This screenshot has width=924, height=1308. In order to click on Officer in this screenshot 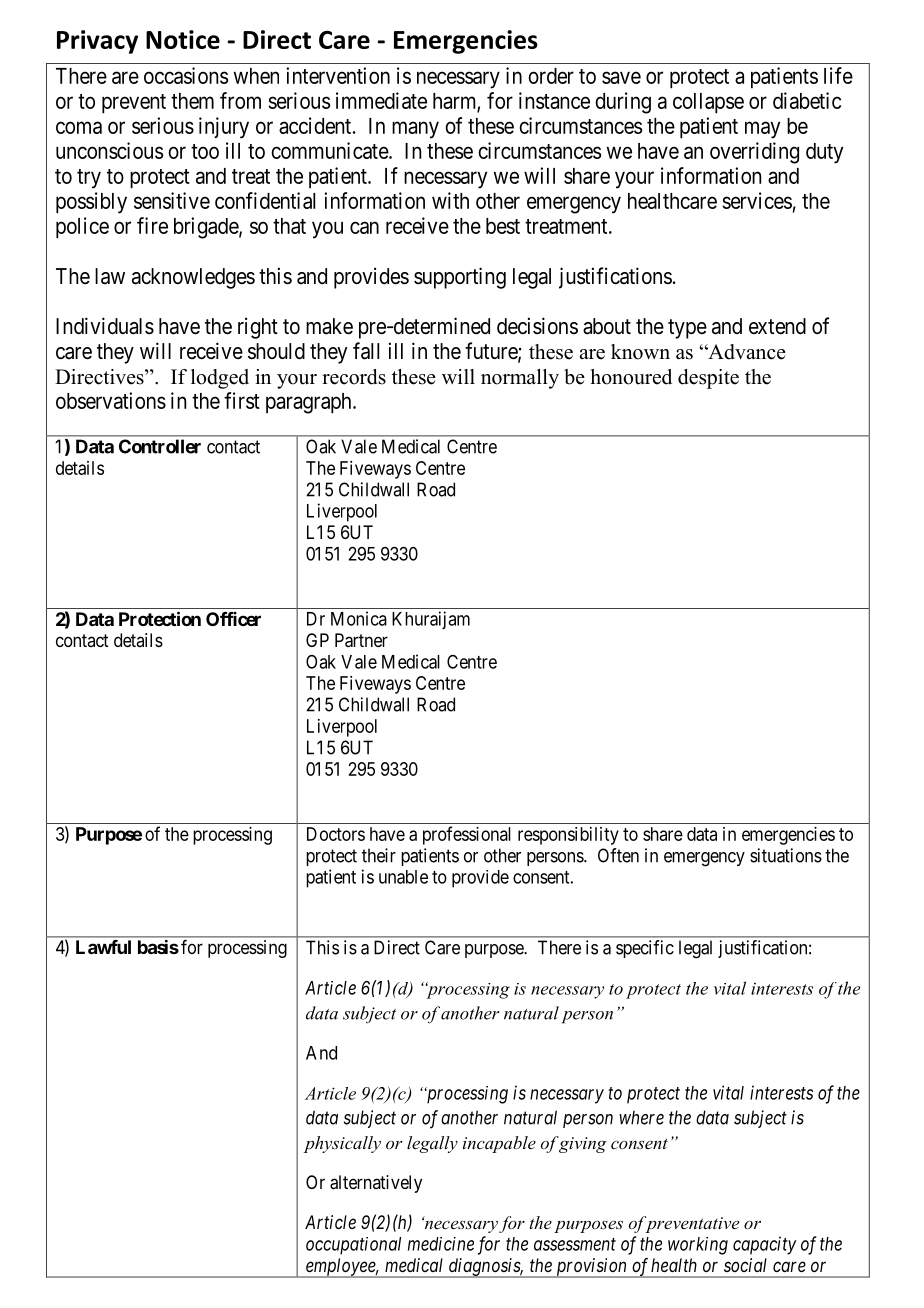, I will do `click(233, 619)`.
